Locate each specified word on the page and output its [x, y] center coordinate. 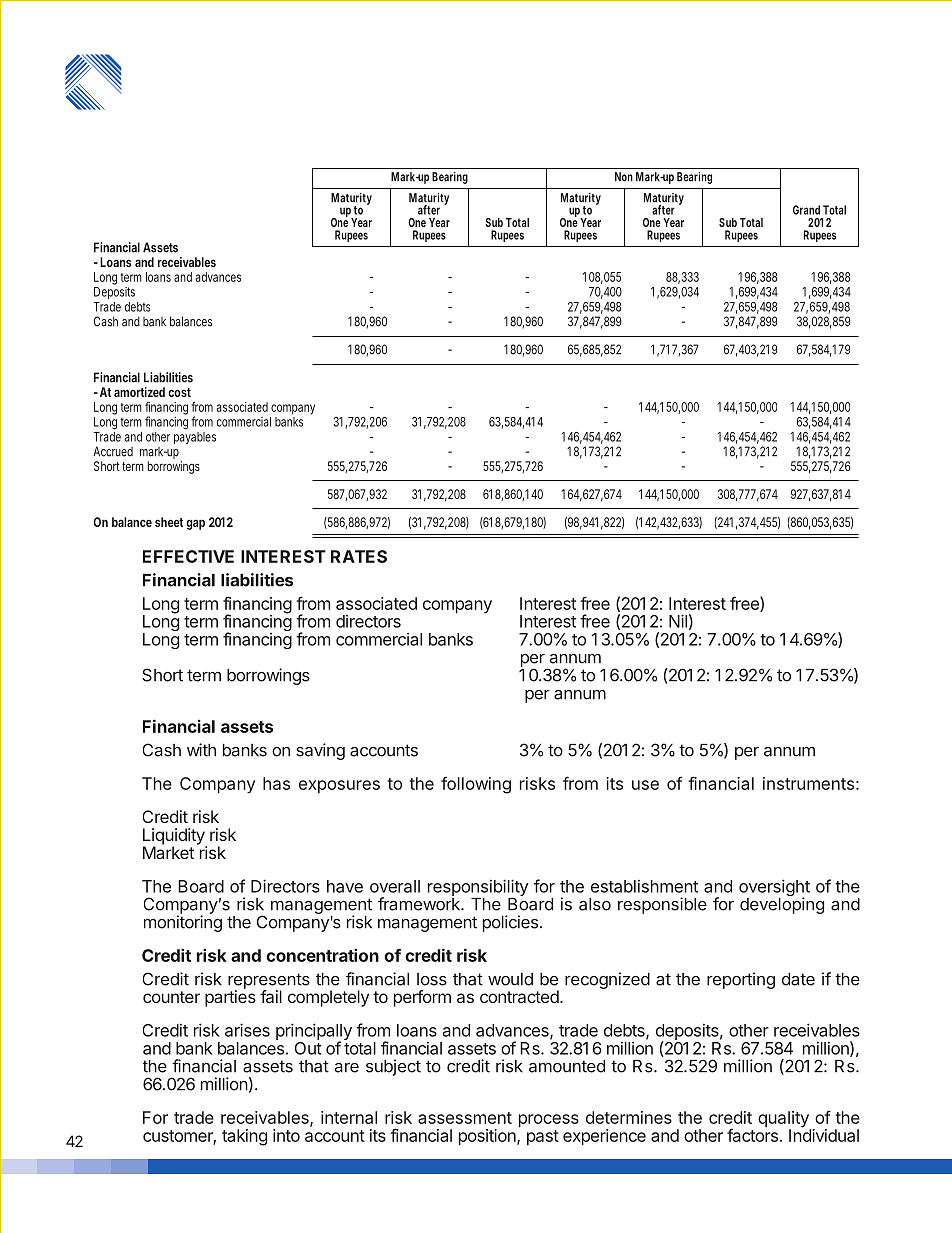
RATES [359, 556]
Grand [806, 210]
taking [244, 1137]
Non [624, 177]
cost [179, 392]
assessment [465, 1118]
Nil [678, 621]
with [201, 750]
